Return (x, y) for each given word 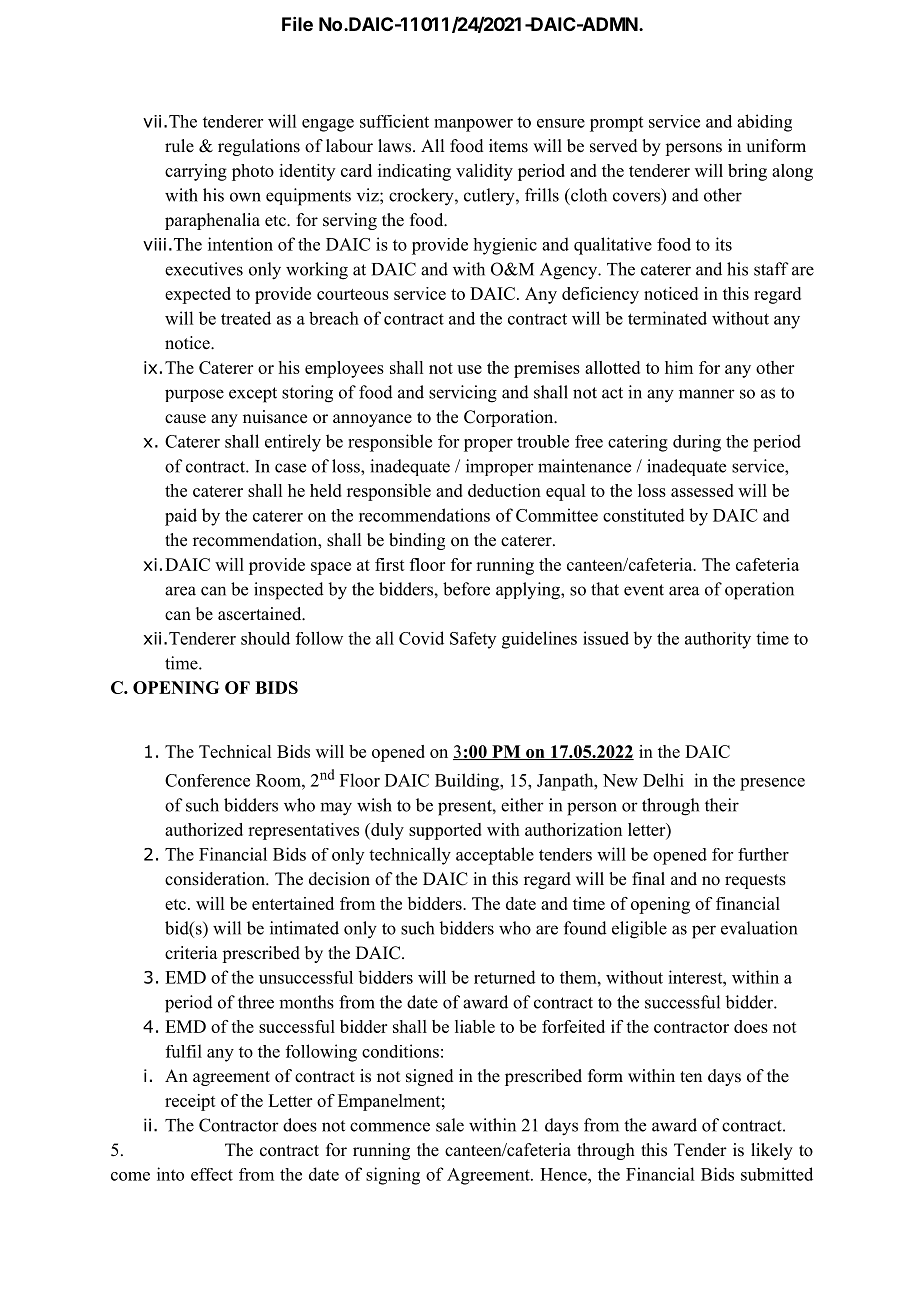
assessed (702, 490)
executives (204, 269)
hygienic (505, 246)
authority (718, 640)
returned (505, 977)
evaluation (759, 928)
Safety (473, 640)
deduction (504, 490)
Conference (207, 780)
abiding (764, 123)
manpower (473, 125)
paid (181, 517)
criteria (191, 953)
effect (212, 1174)
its (723, 244)
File (297, 24)
